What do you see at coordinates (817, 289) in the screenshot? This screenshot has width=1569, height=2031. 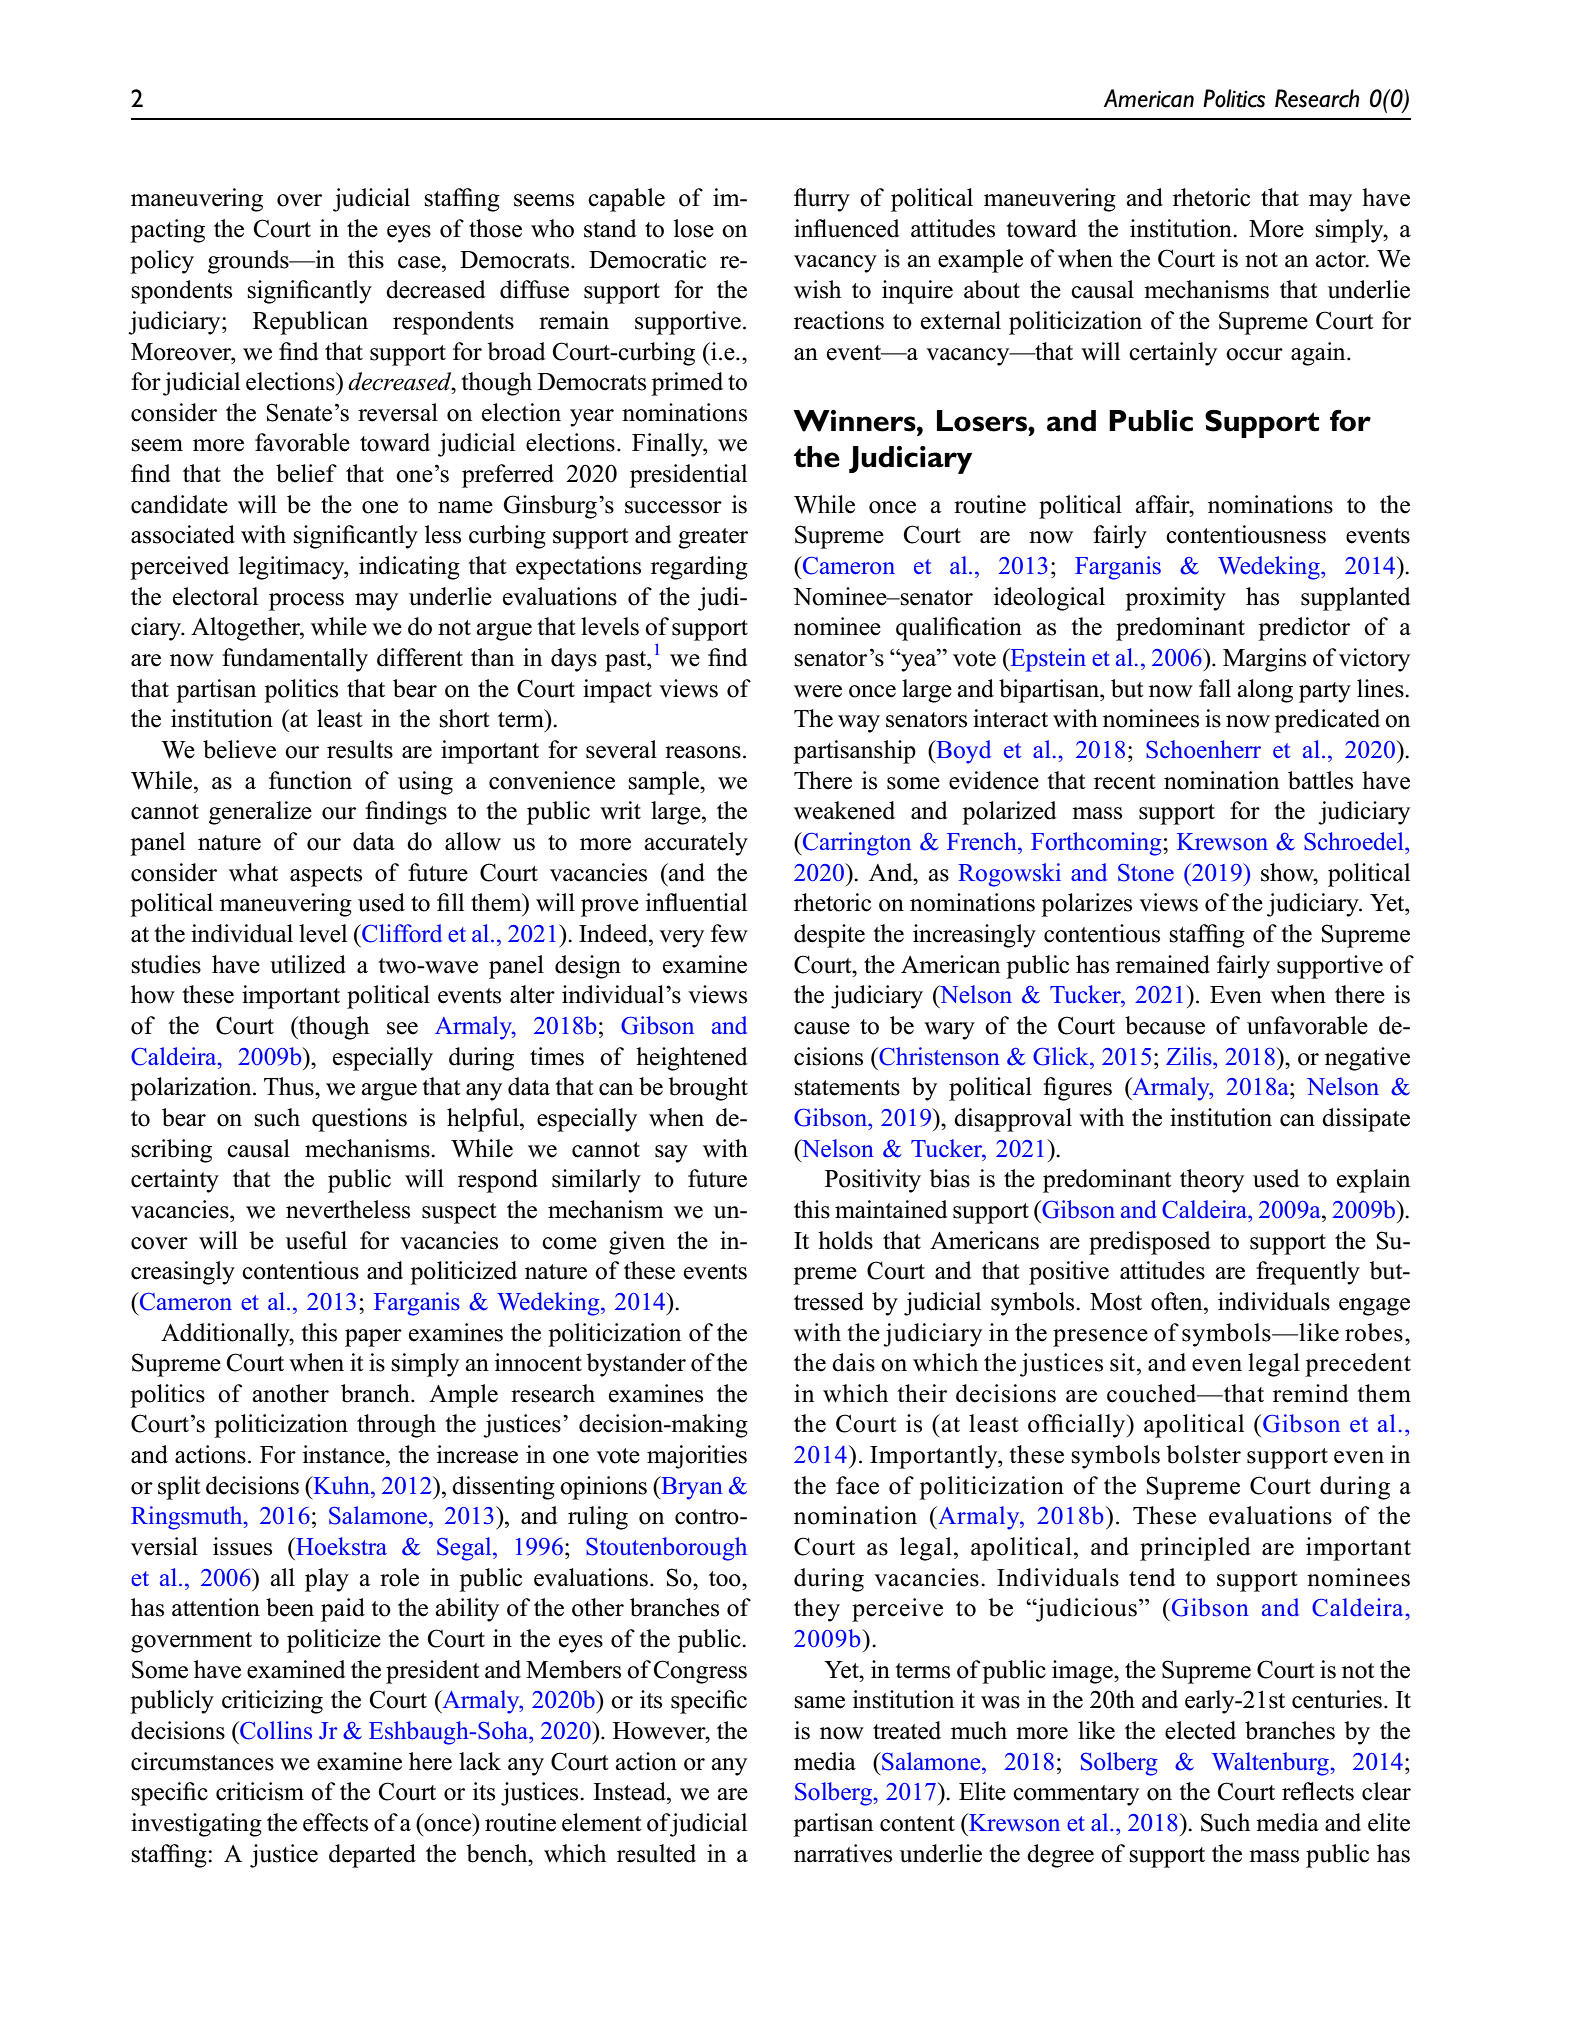 I see `wish` at bounding box center [817, 289].
